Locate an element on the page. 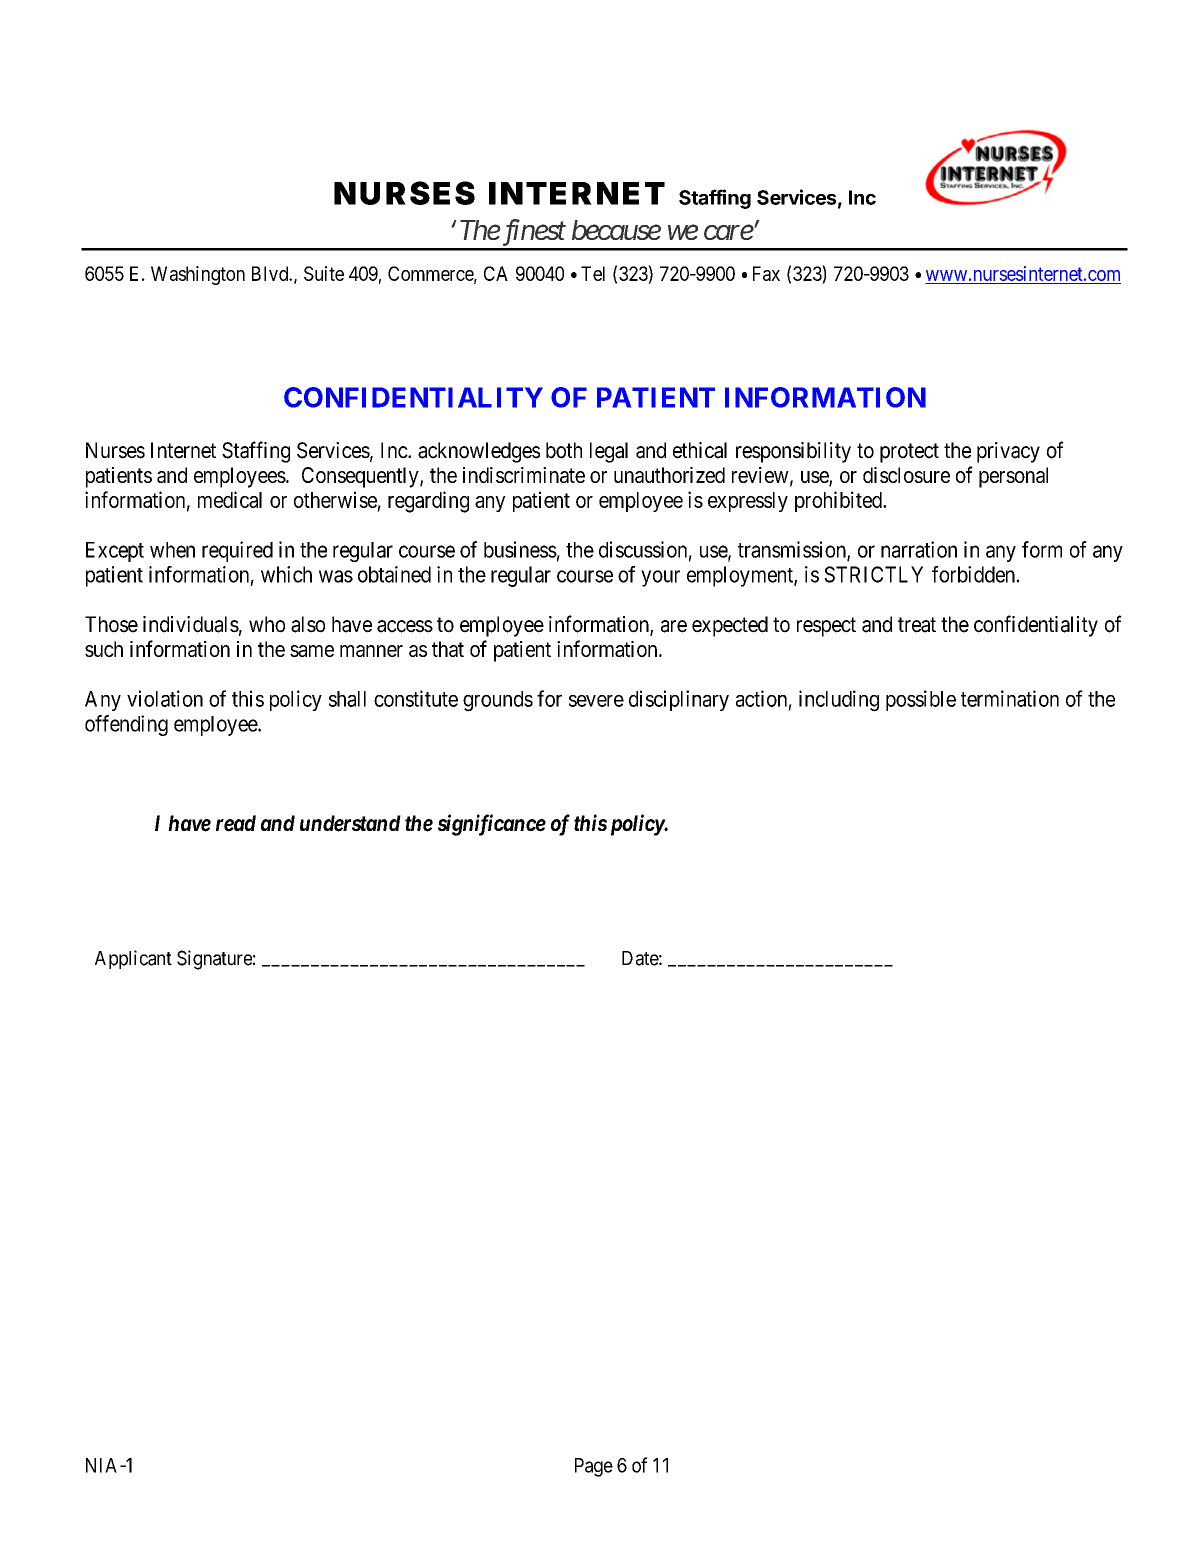 The height and width of the document is (1547, 1195). Page is located at coordinates (594, 1467).
